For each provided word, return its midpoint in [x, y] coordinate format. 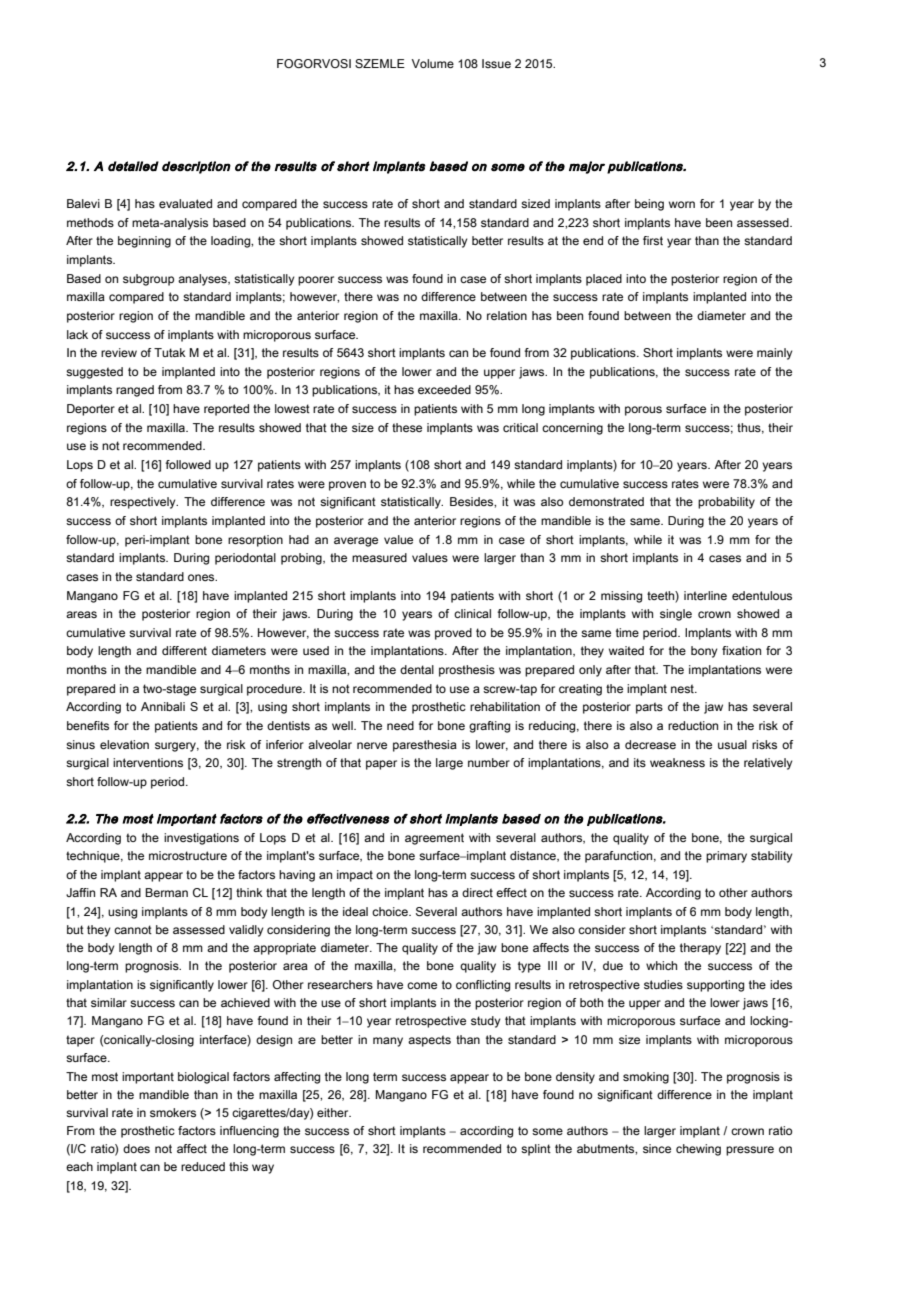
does [136, 1148]
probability [726, 503]
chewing [698, 1150]
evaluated [185, 203]
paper [381, 765]
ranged [135, 391]
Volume [433, 63]
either [334, 1112]
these [407, 427]
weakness [677, 762]
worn [682, 204]
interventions [148, 762]
